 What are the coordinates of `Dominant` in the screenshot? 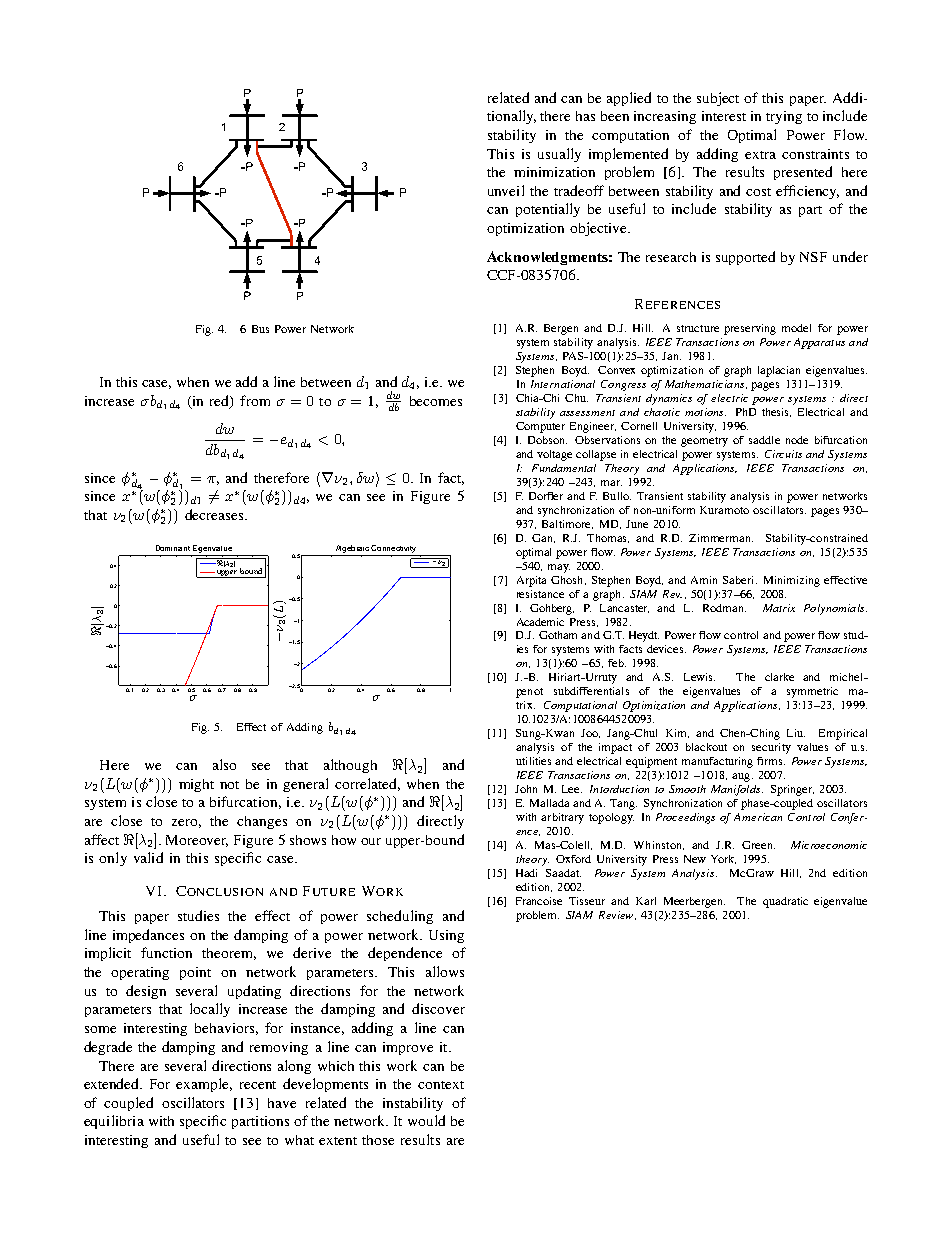 It's located at (173, 548).
